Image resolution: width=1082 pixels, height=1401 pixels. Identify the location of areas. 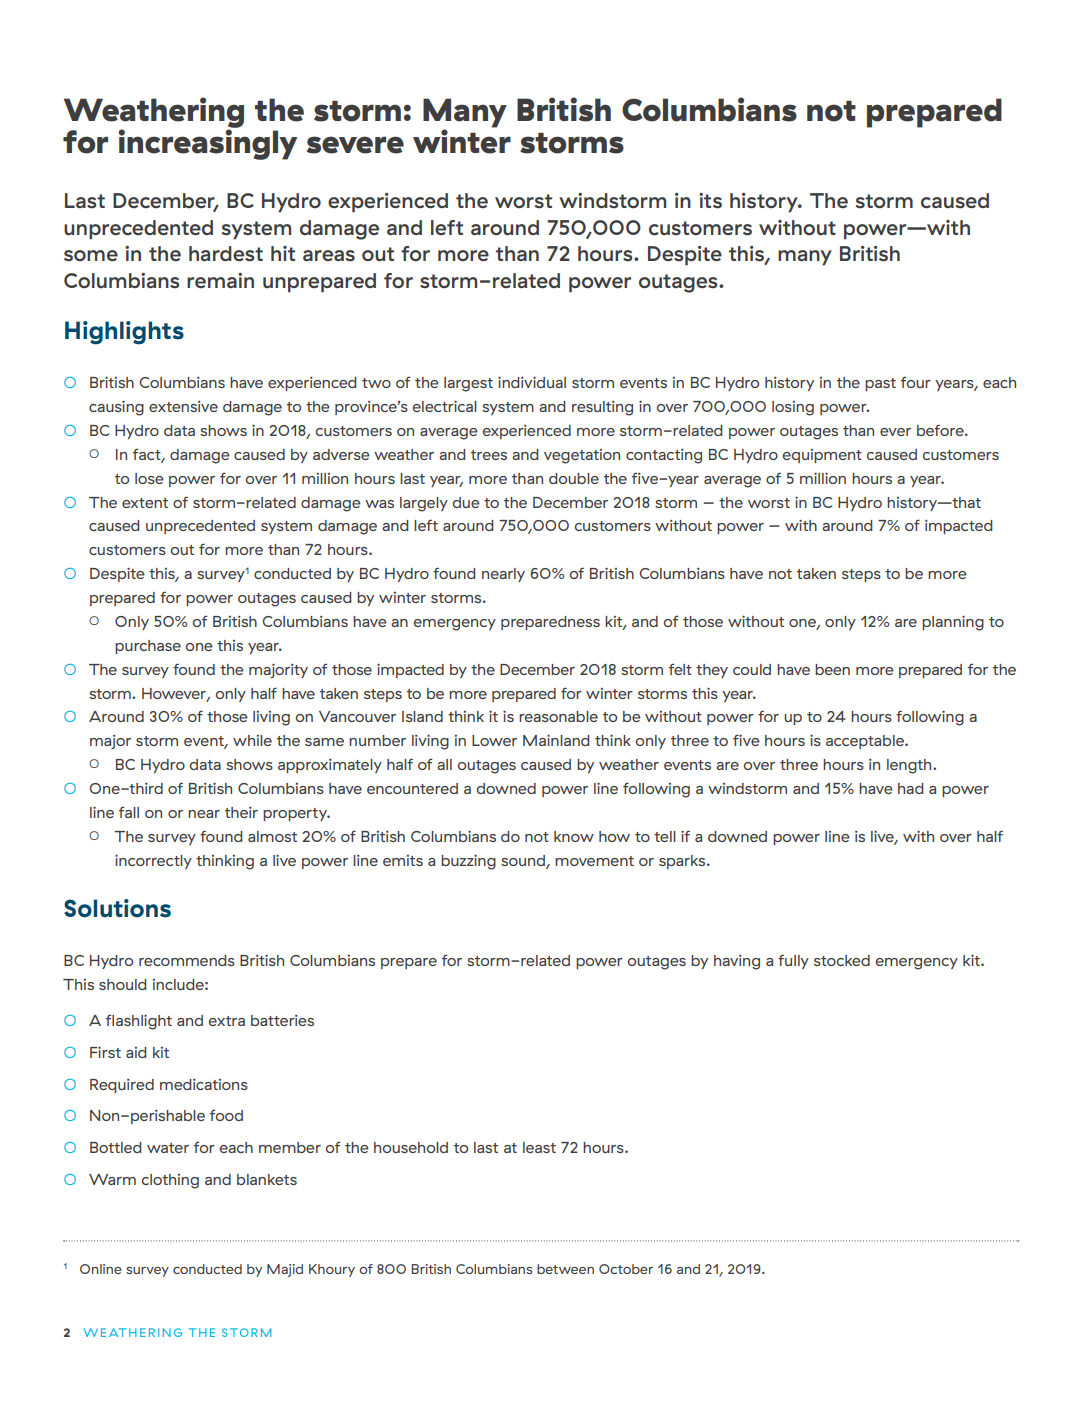
(329, 256).
